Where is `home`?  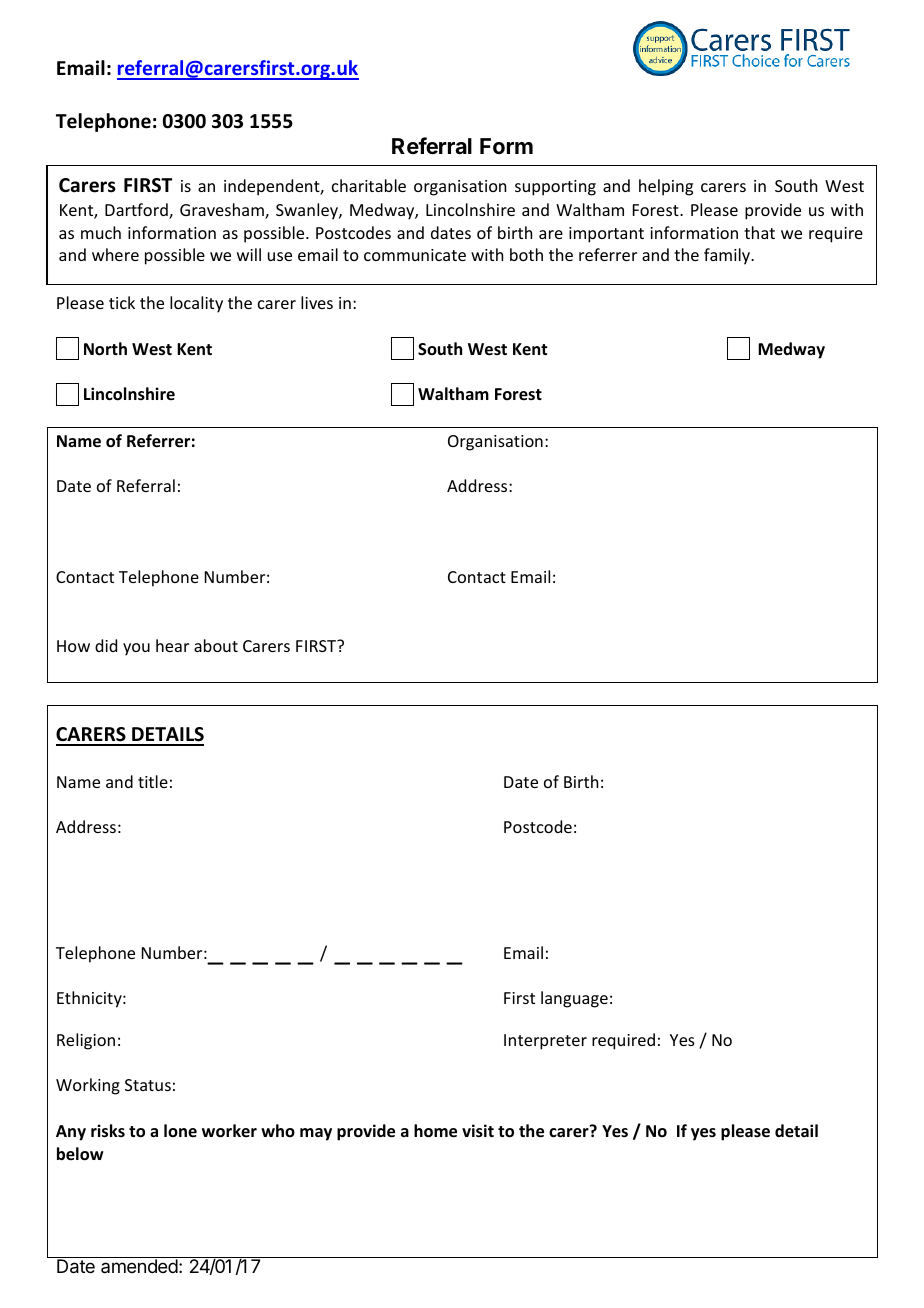 home is located at coordinates (435, 1131).
